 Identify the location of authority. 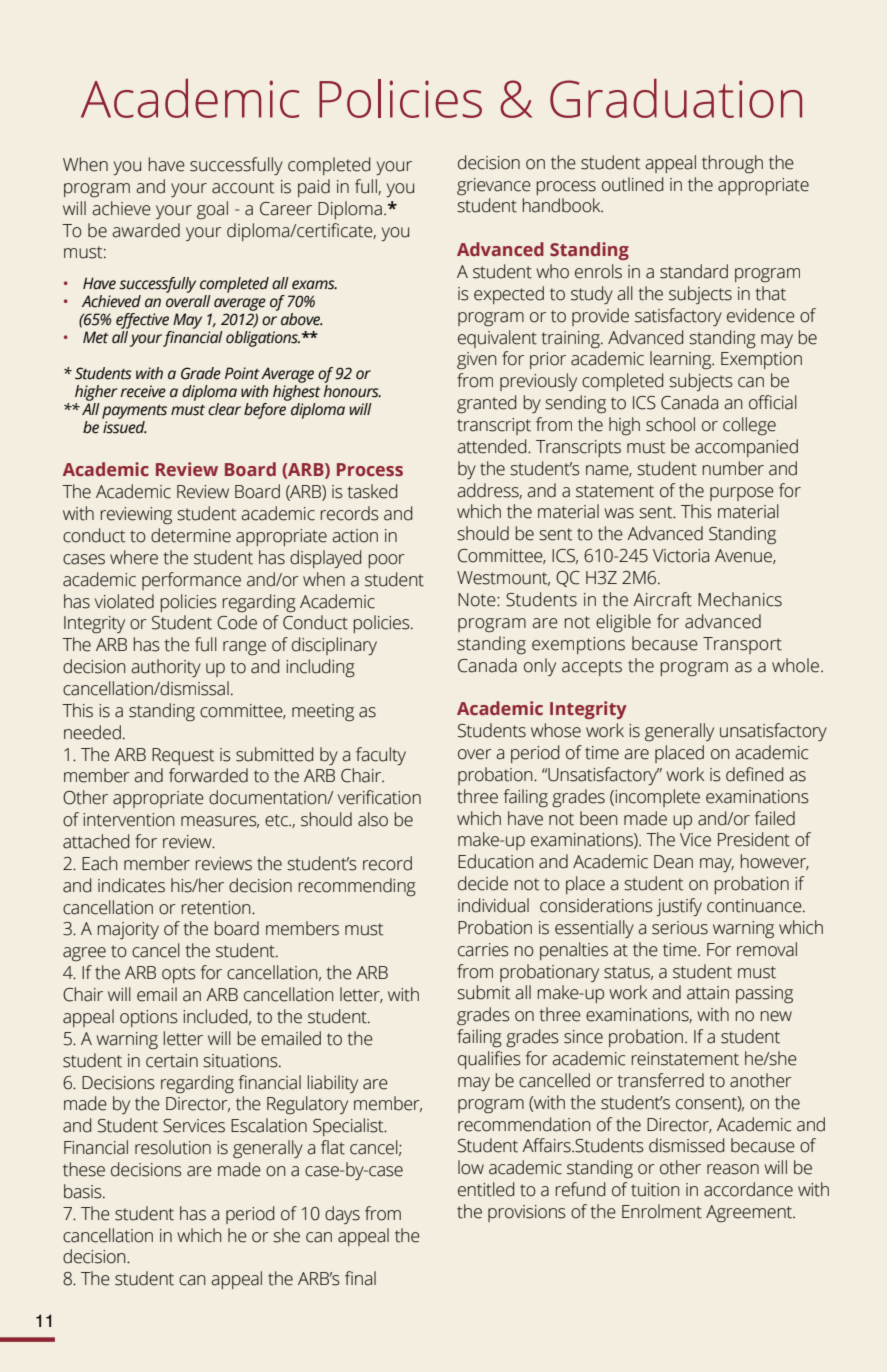
(166, 668).
